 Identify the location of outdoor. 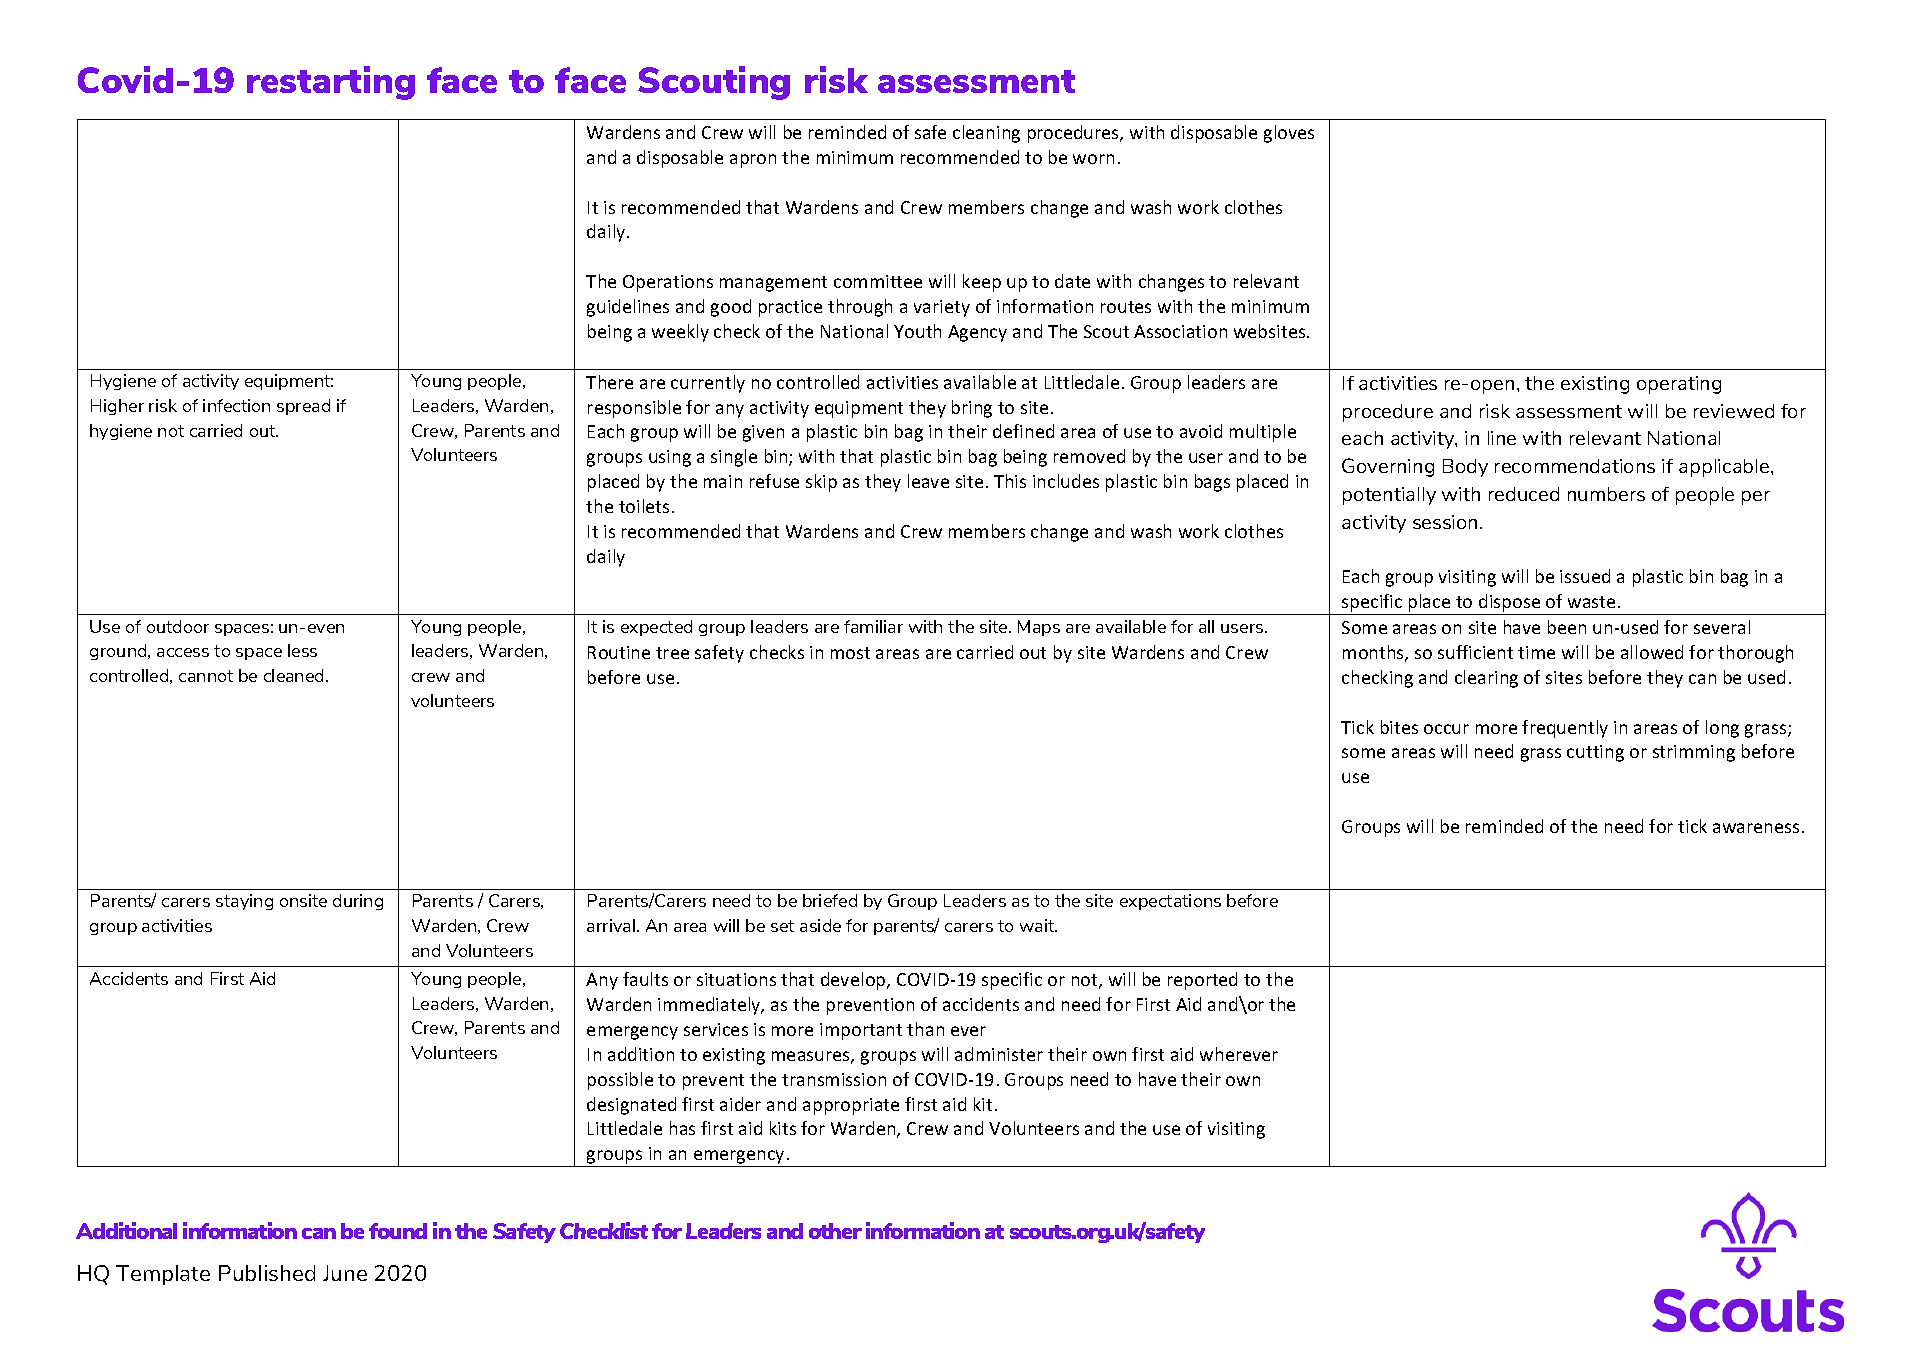
(178, 626).
